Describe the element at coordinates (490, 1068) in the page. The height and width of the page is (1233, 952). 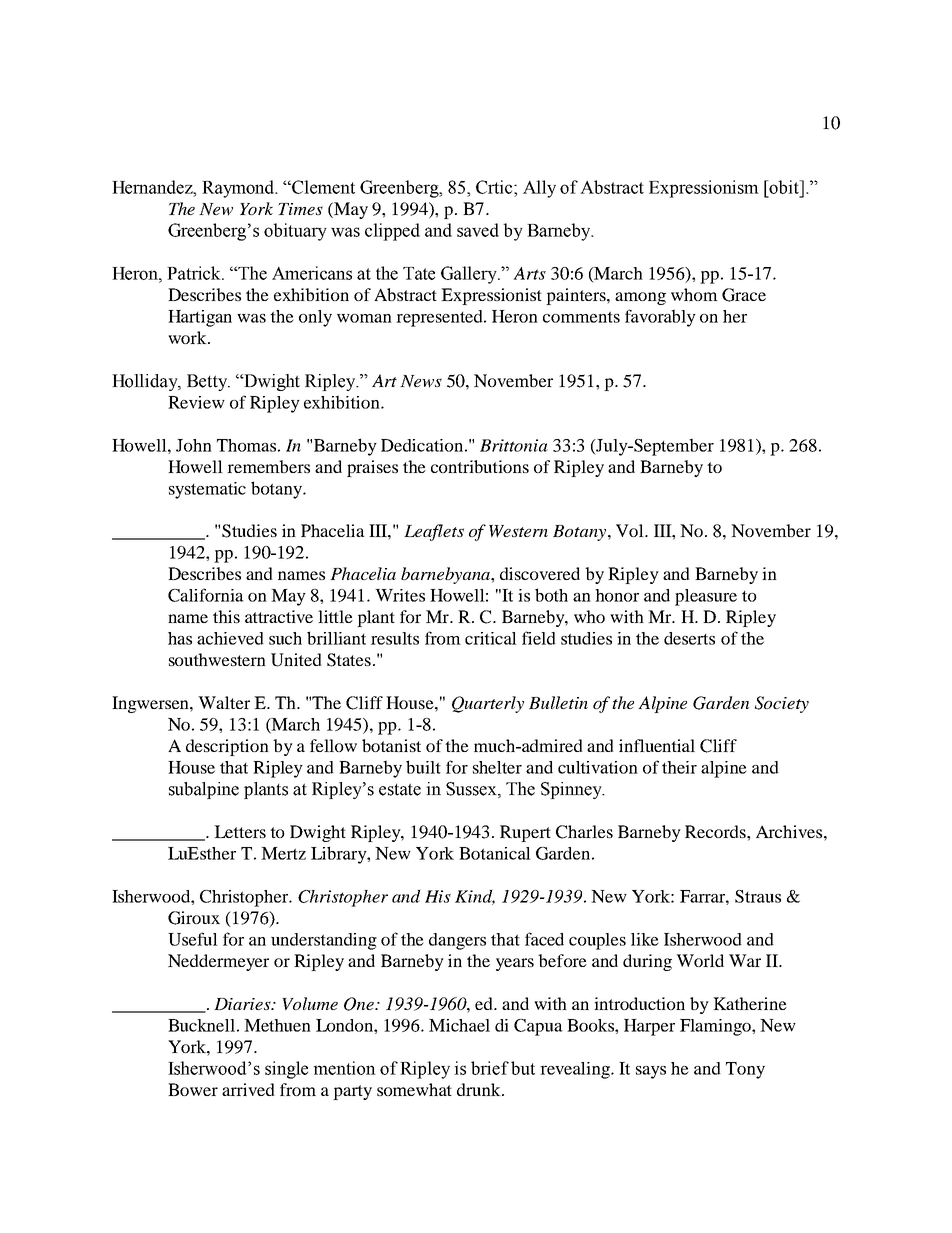
I see `brief` at that location.
